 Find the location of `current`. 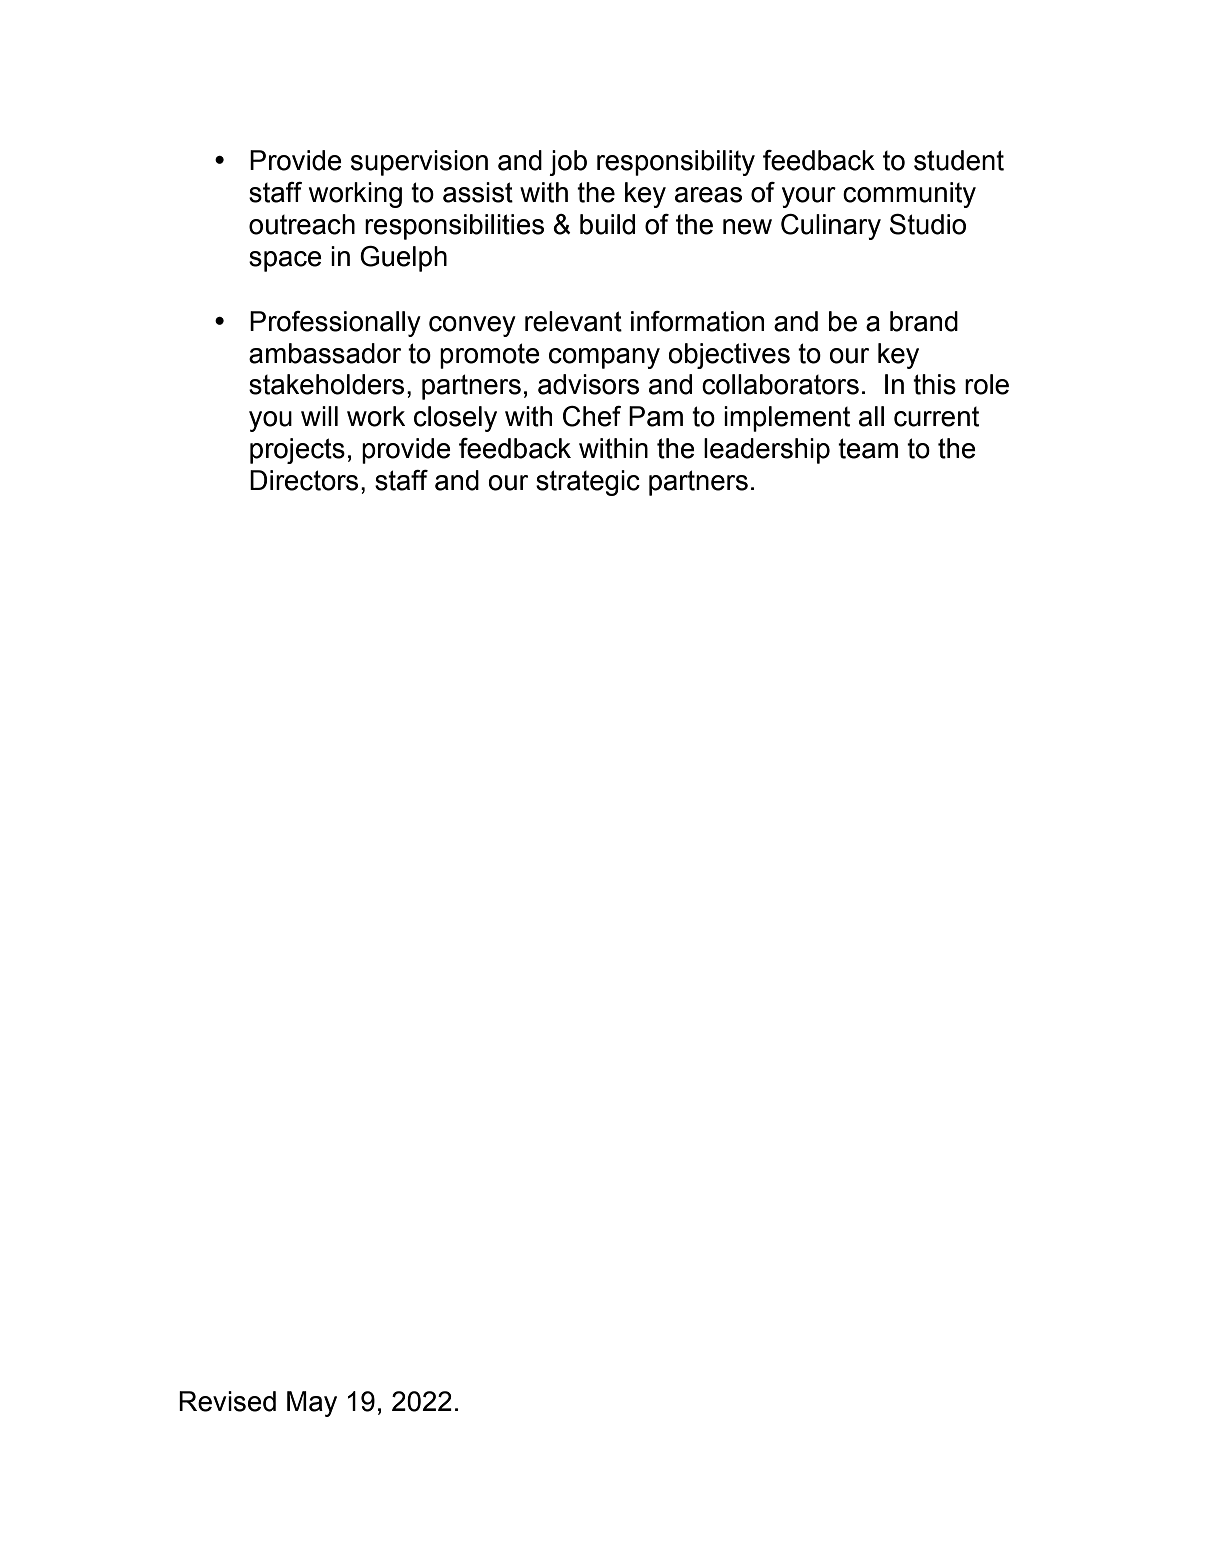

current is located at coordinates (936, 417).
